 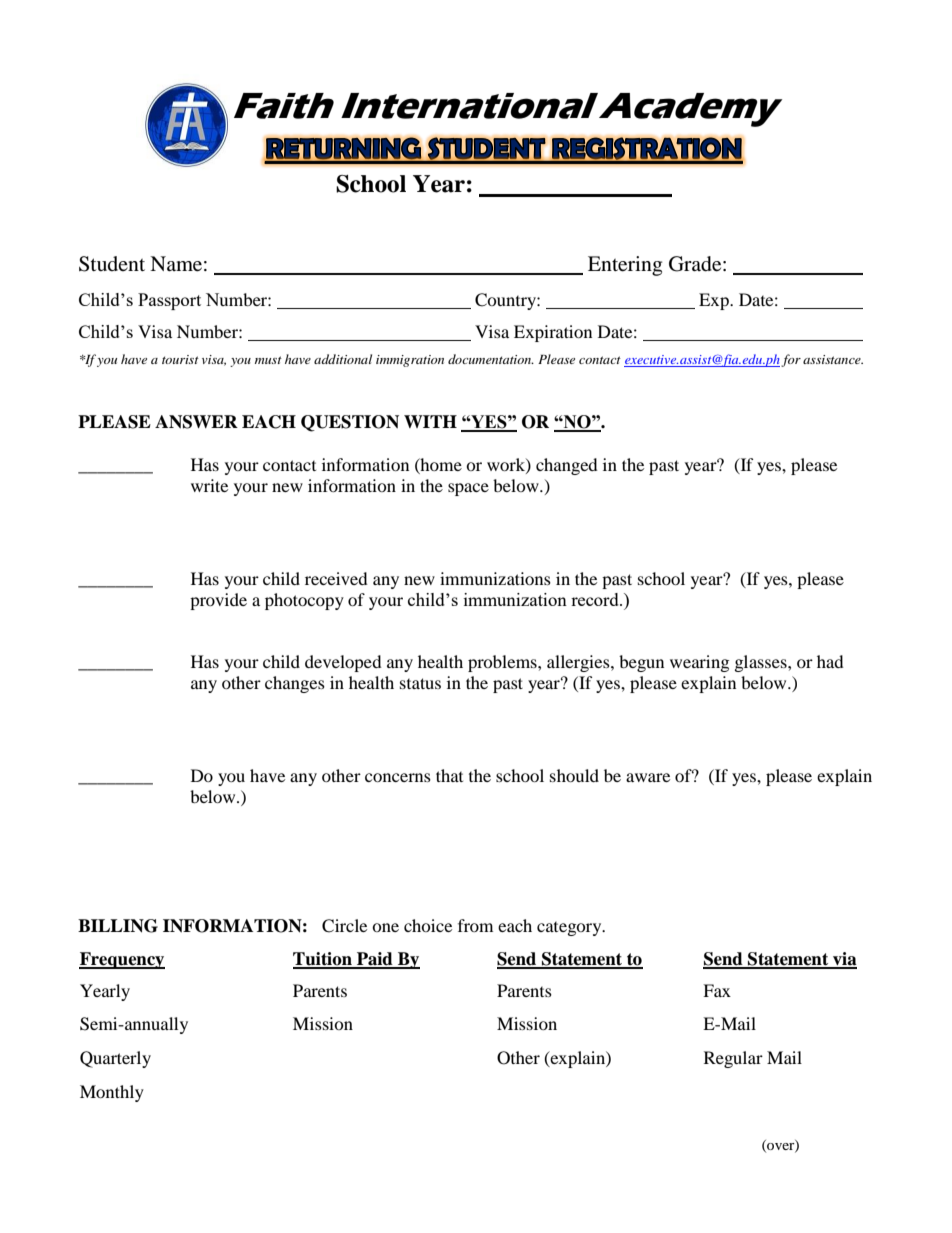 What do you see at coordinates (625, 266) in the screenshot?
I see `Entering` at bounding box center [625, 266].
